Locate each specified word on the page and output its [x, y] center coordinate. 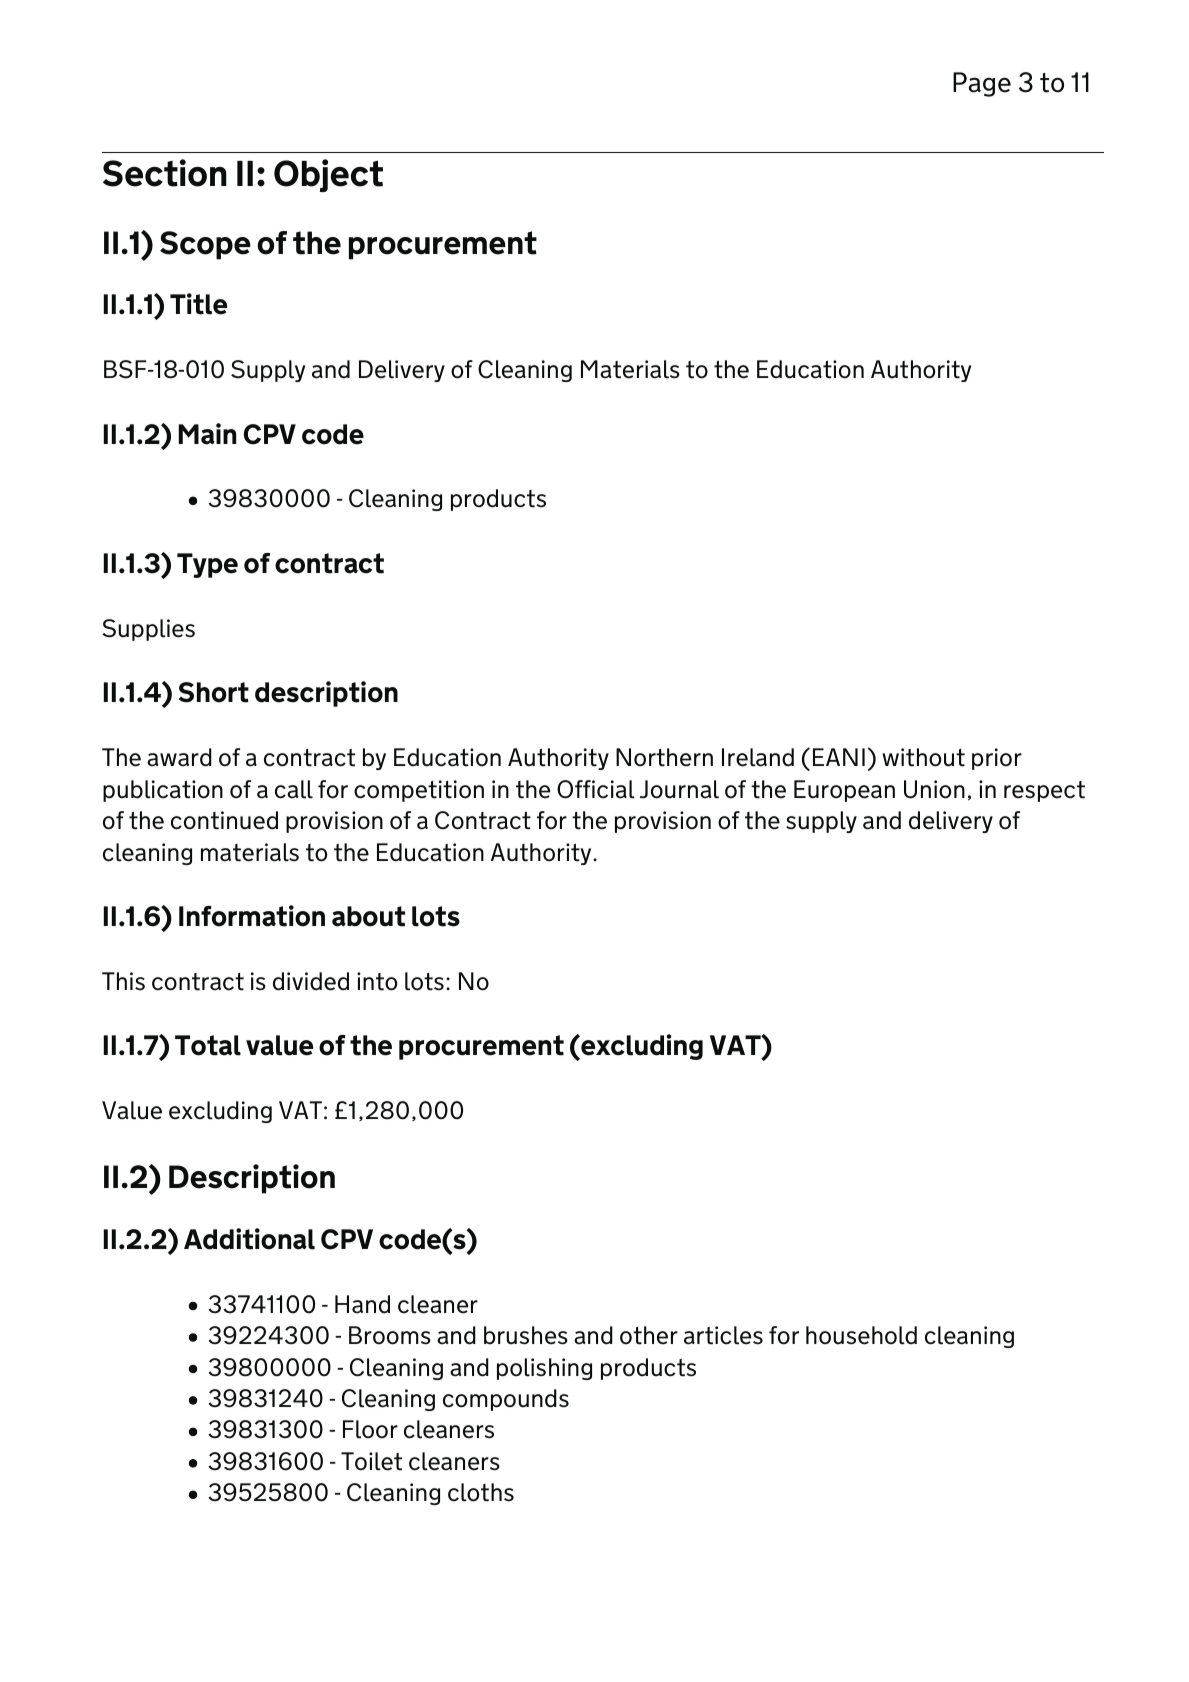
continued [224, 820]
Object [328, 175]
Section [165, 173]
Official [596, 789]
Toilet [371, 1461]
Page [982, 84]
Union [934, 789]
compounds [506, 1400]
